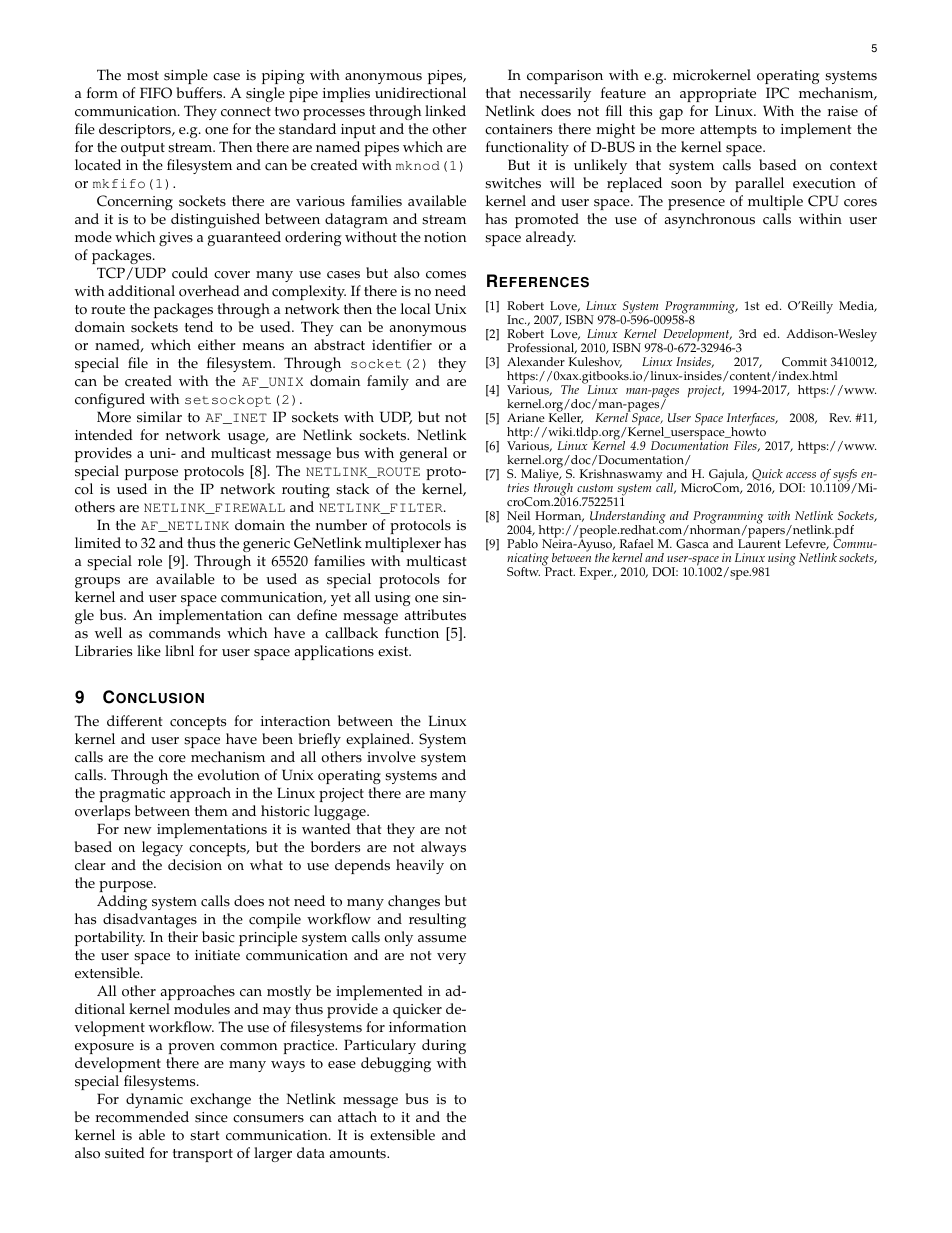 The image size is (952, 1233). What do you see at coordinates (445, 111) in the screenshot?
I see `linked` at bounding box center [445, 111].
